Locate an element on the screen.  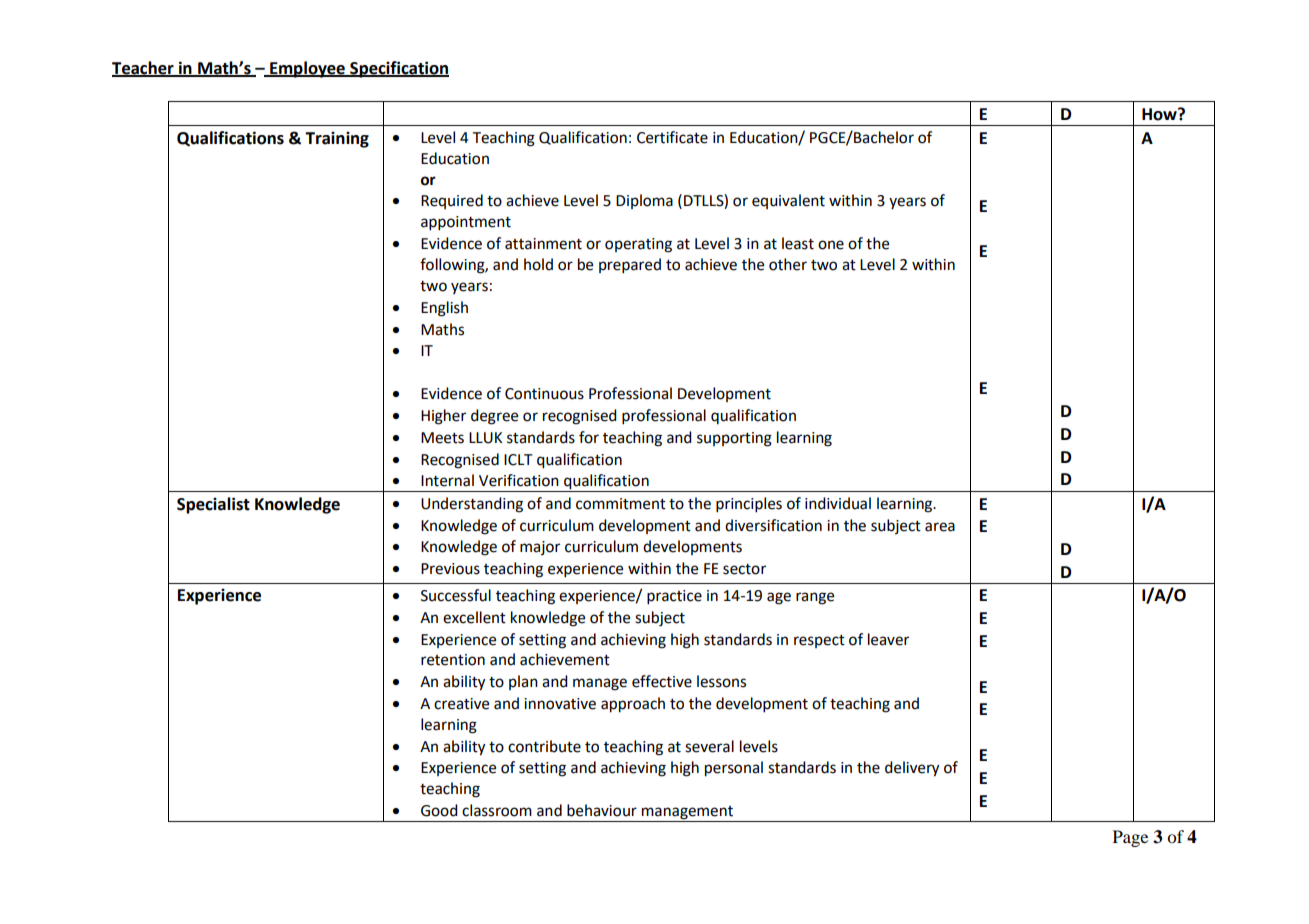
one is located at coordinates (831, 245).
